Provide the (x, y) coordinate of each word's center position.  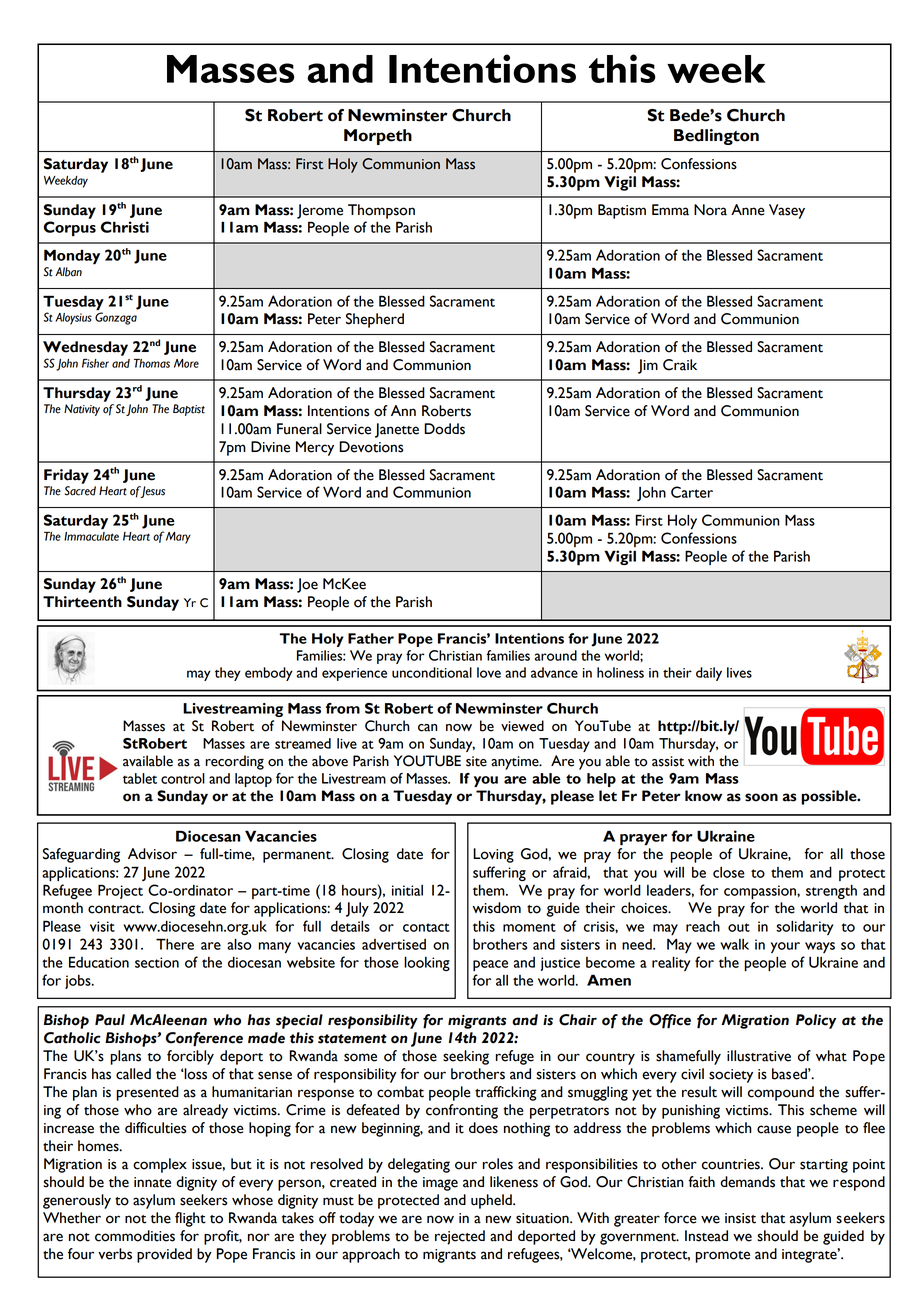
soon (761, 797)
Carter (692, 492)
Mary (178, 538)
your (785, 947)
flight (190, 1219)
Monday (72, 257)
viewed (522, 726)
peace (490, 965)
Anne (748, 210)
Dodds (444, 429)
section (157, 962)
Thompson (381, 211)
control (183, 778)
